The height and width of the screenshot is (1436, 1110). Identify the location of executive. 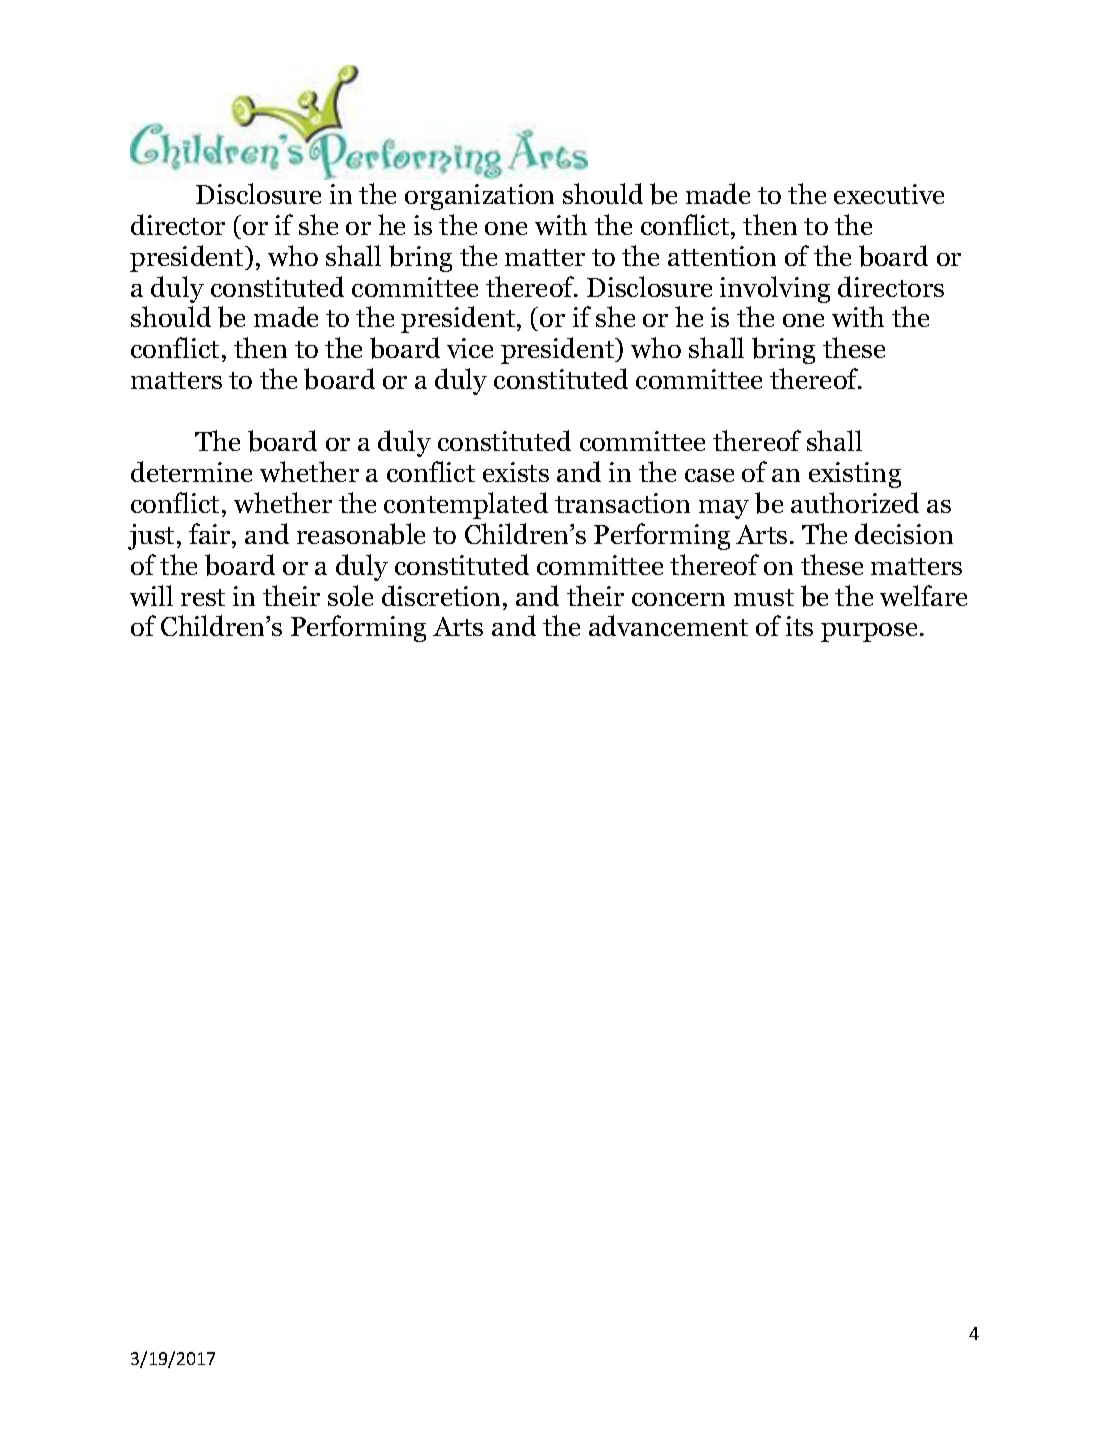
(889, 194).
